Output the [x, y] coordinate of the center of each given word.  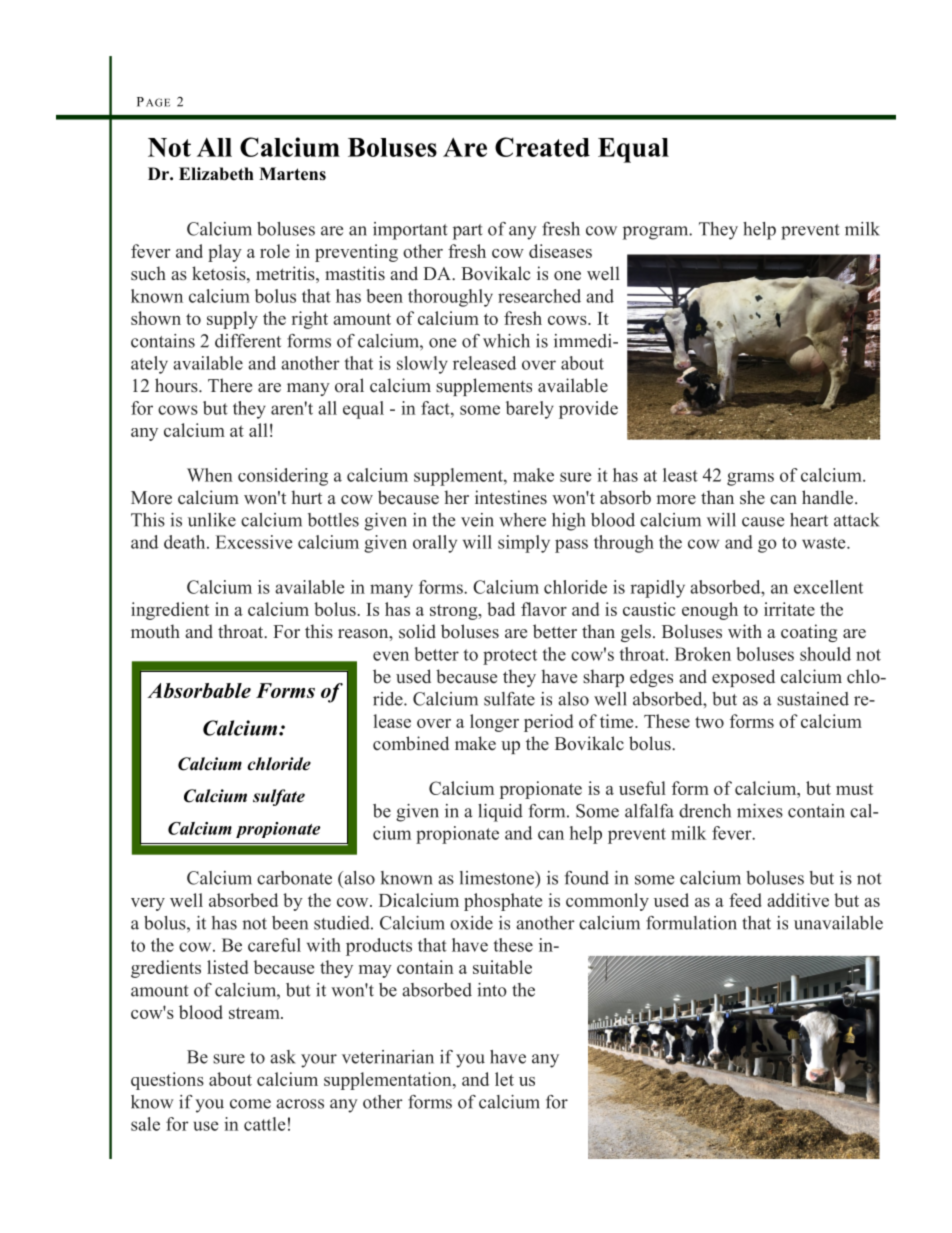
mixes [760, 811]
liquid [500, 813]
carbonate [294, 878]
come [250, 1104]
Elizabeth [216, 174]
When [210, 475]
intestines [511, 497]
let [504, 1079]
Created [542, 147]
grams [750, 479]
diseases [560, 251]
